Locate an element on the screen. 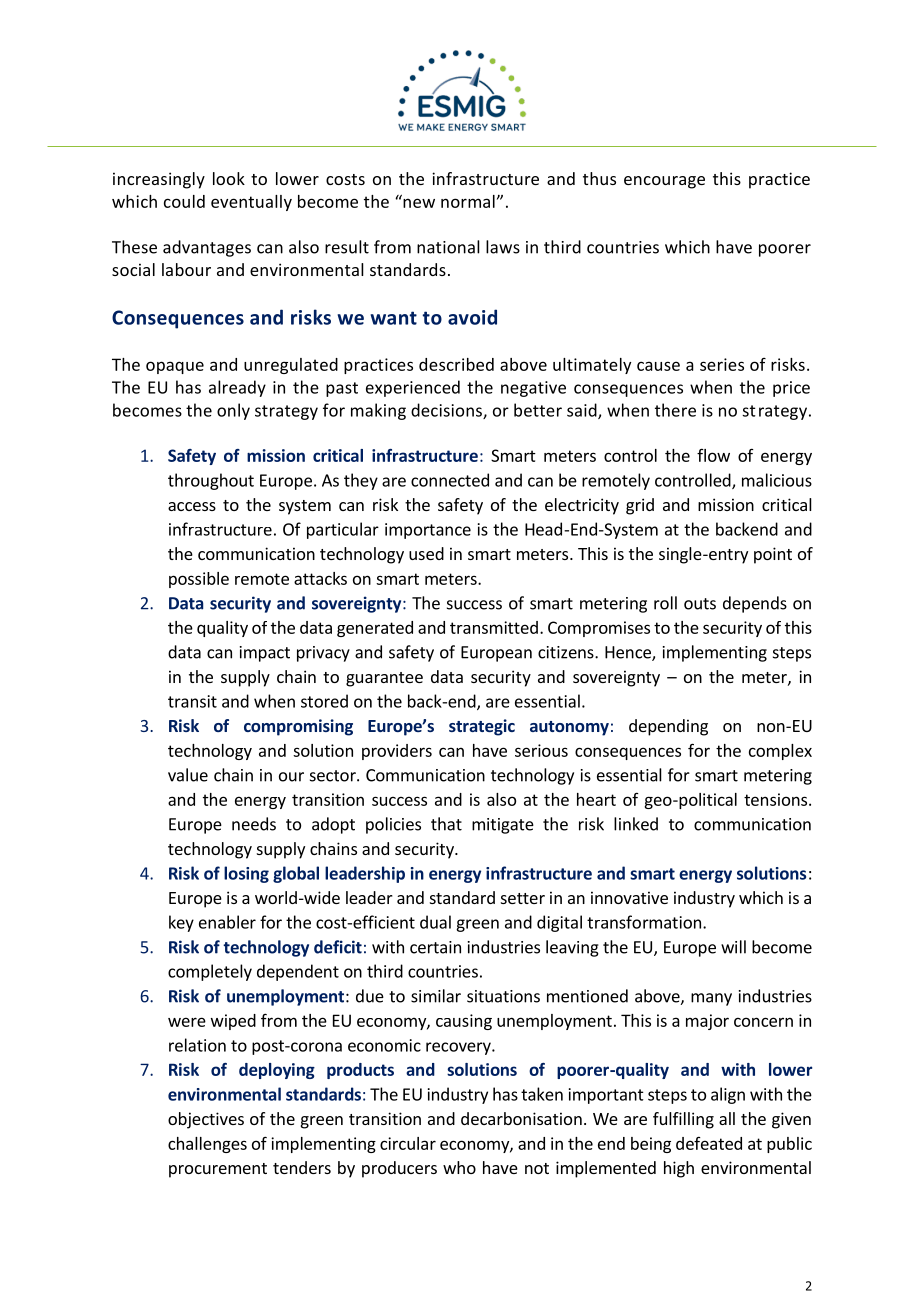 The image size is (924, 1308). who is located at coordinates (459, 1167).
